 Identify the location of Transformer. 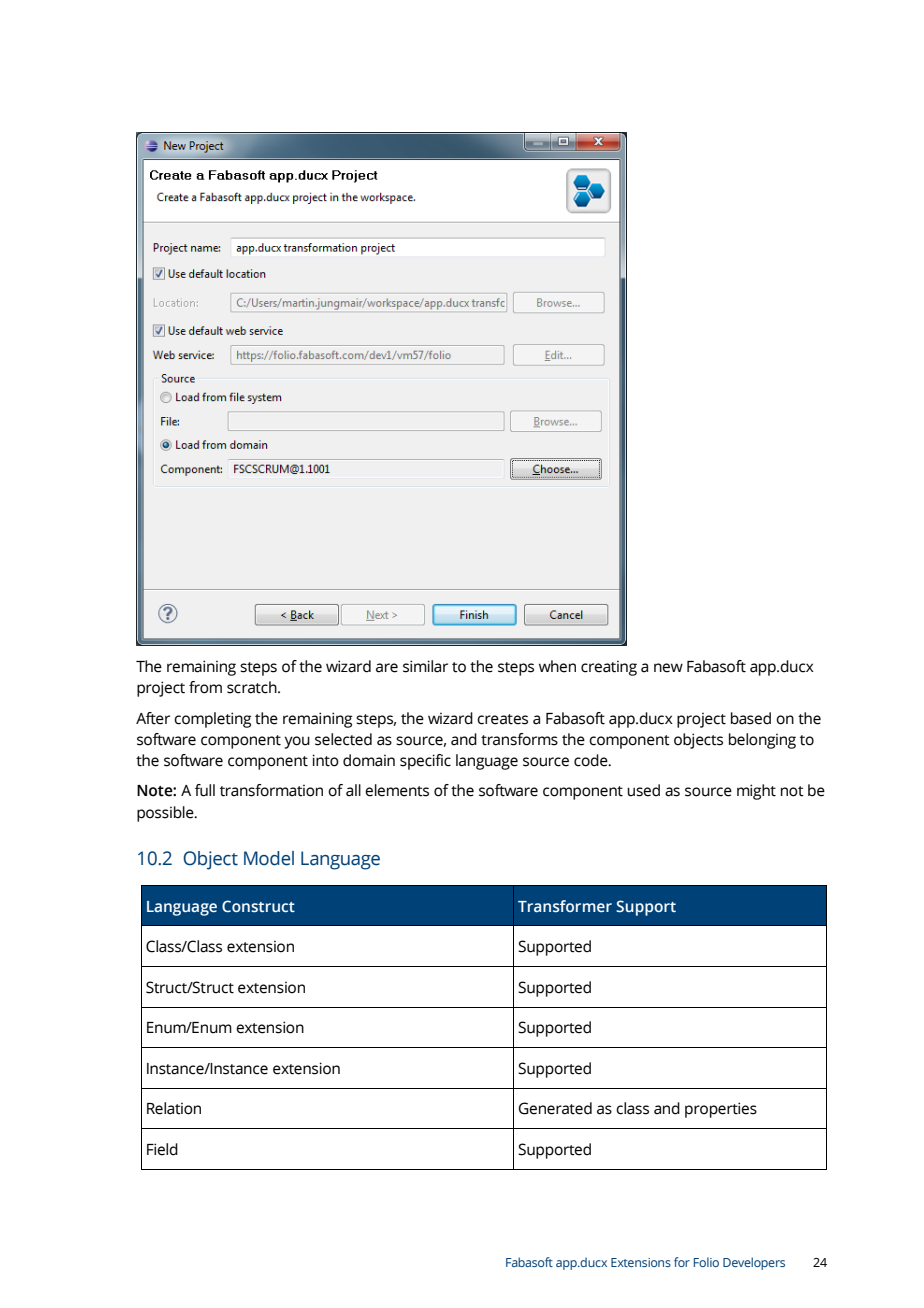
(565, 906).
